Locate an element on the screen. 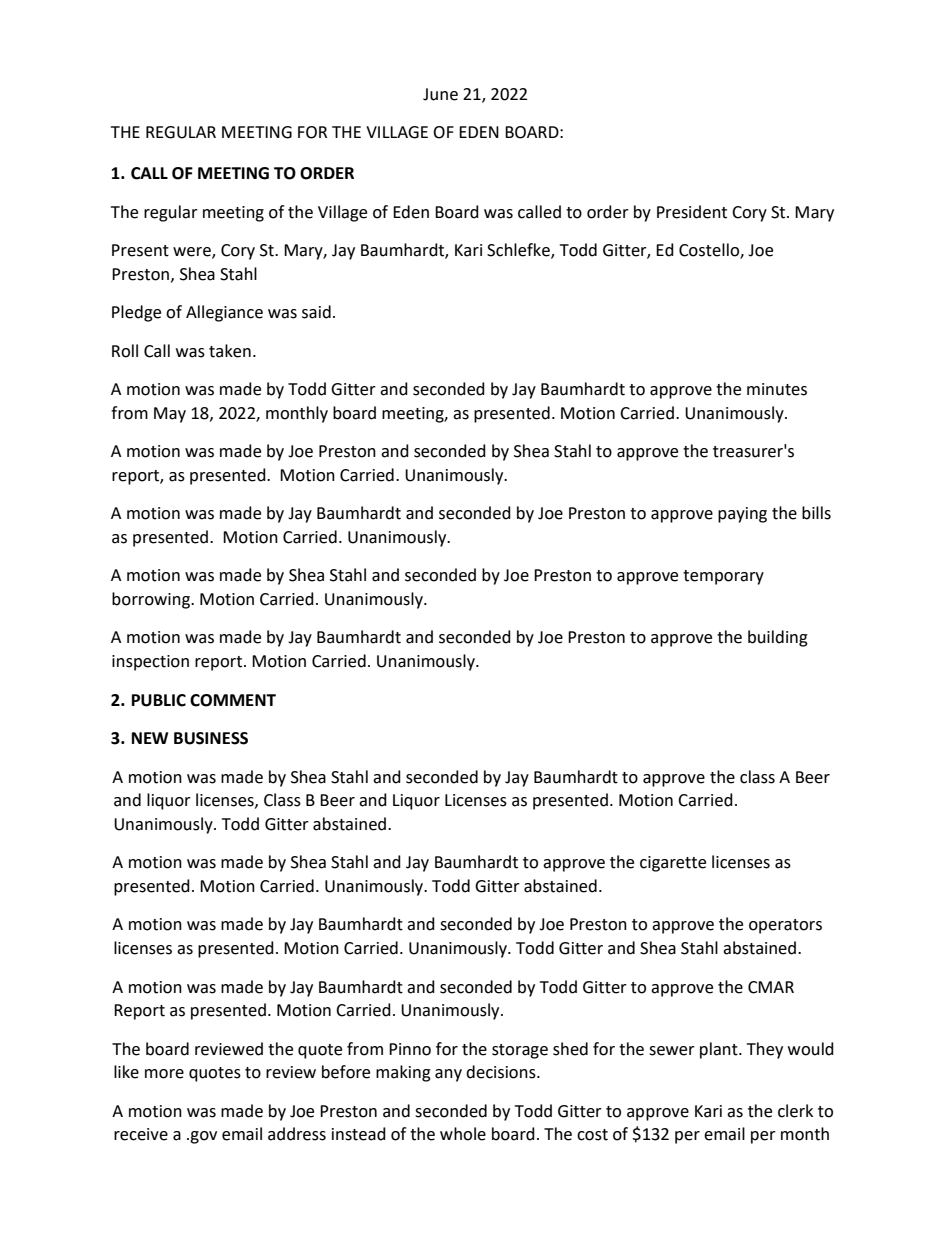  June is located at coordinates (440, 94).
